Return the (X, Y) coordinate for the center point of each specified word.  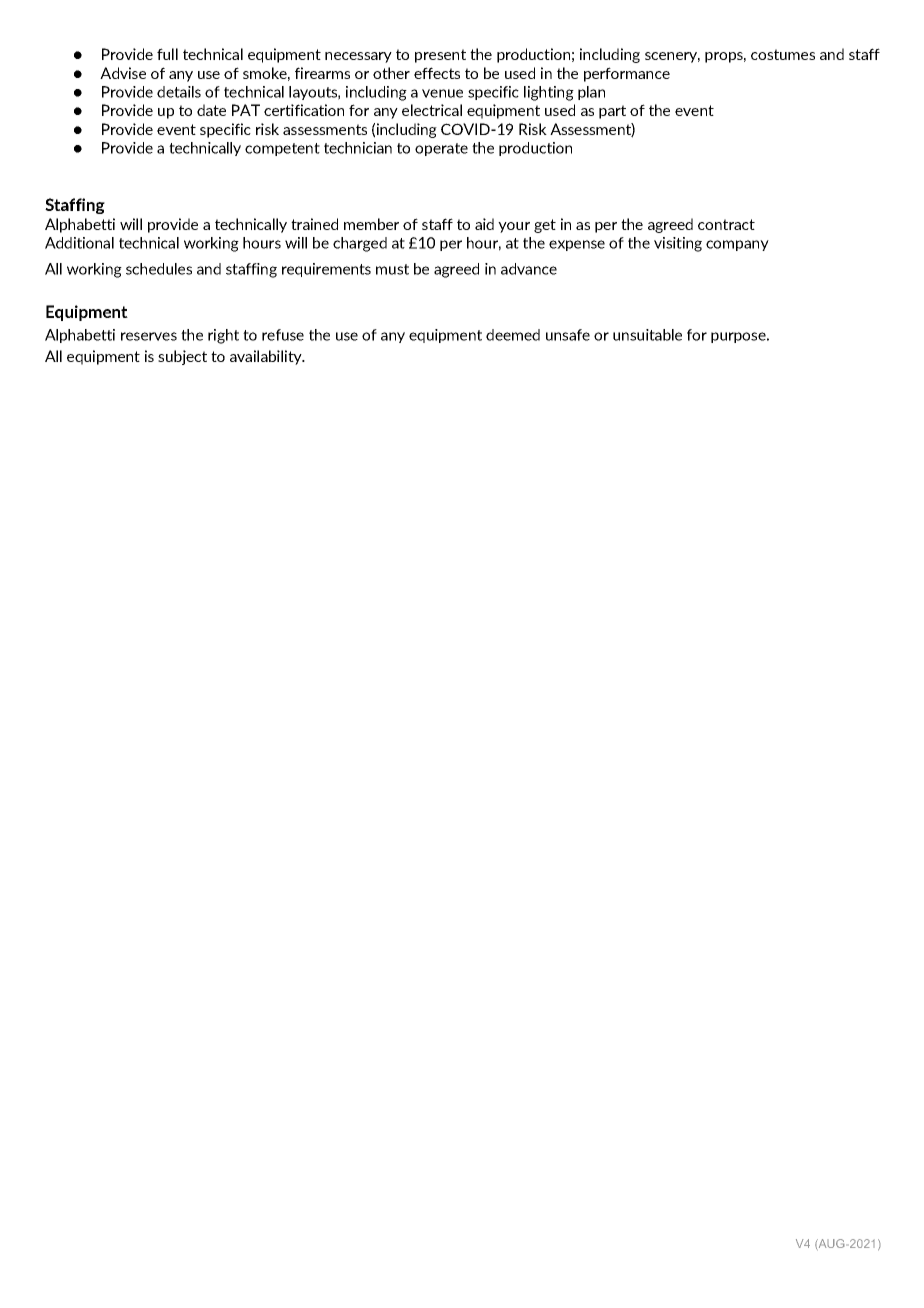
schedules (159, 269)
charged (360, 244)
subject (182, 357)
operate (441, 149)
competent (282, 149)
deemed (513, 335)
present (440, 56)
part (612, 112)
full (167, 54)
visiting (678, 244)
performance (627, 74)
